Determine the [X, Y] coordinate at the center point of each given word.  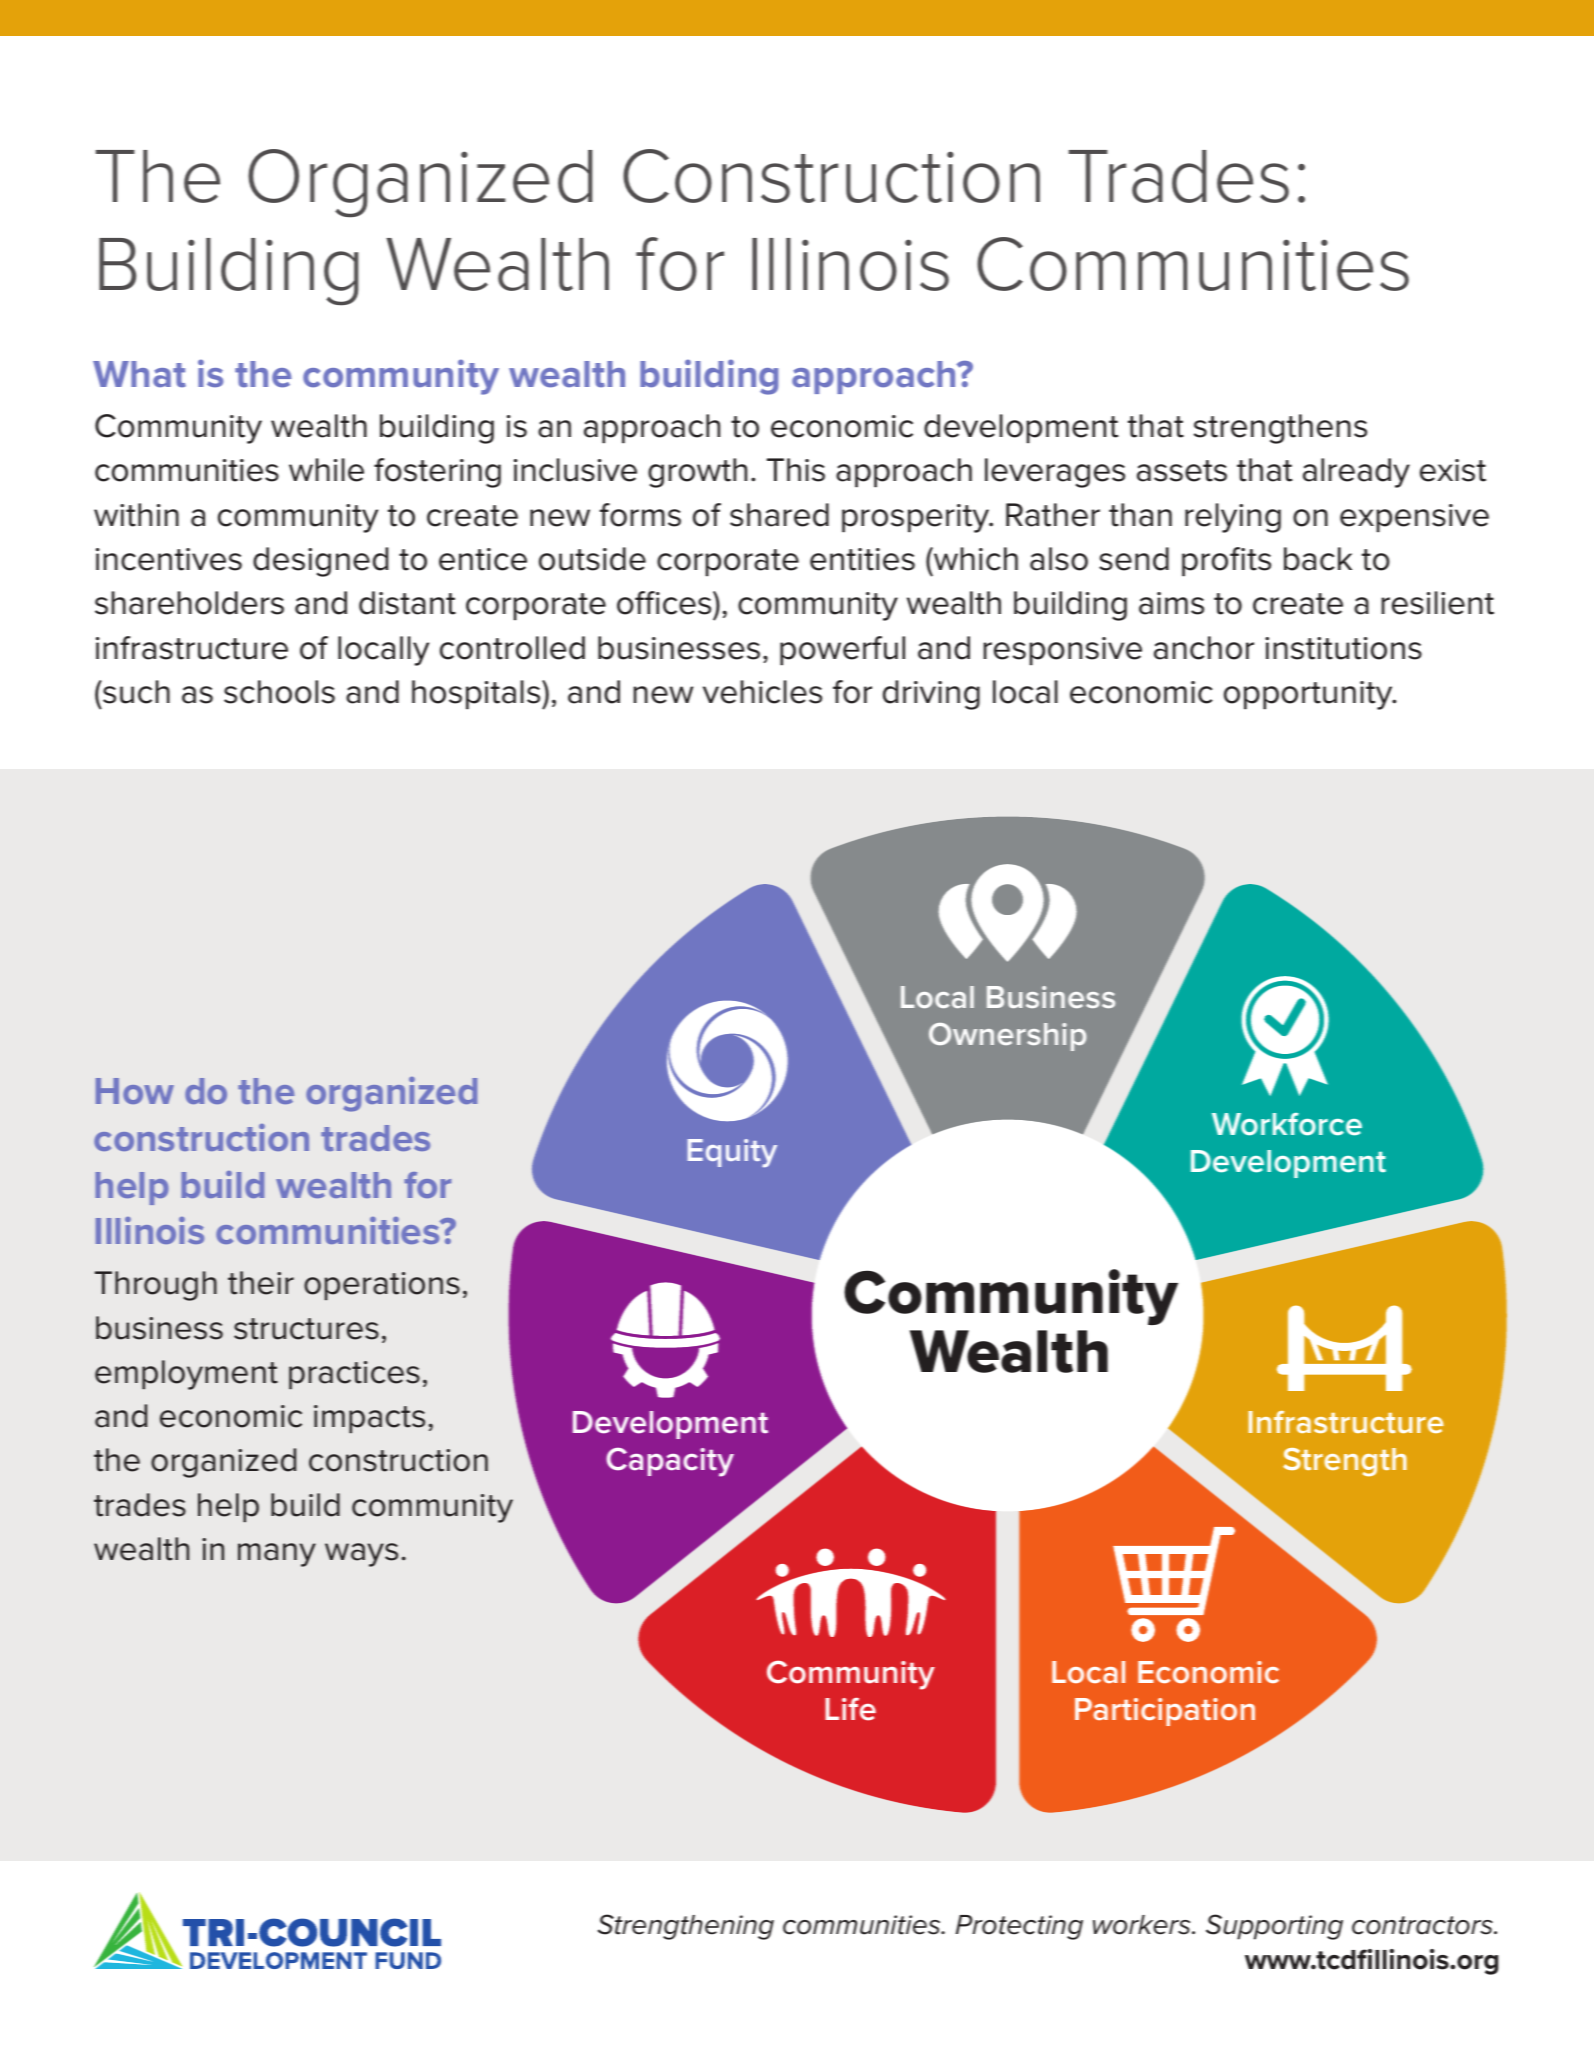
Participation [1165, 1712]
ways [361, 1555]
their [261, 1283]
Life [850, 1709]
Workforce [1287, 1124]
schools [279, 692]
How [135, 1091]
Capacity [670, 1462]
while [326, 470]
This [796, 470]
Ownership [1007, 1037]
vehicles [762, 692]
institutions [1343, 648]
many [277, 1555]
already [1356, 473]
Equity [732, 1153]
